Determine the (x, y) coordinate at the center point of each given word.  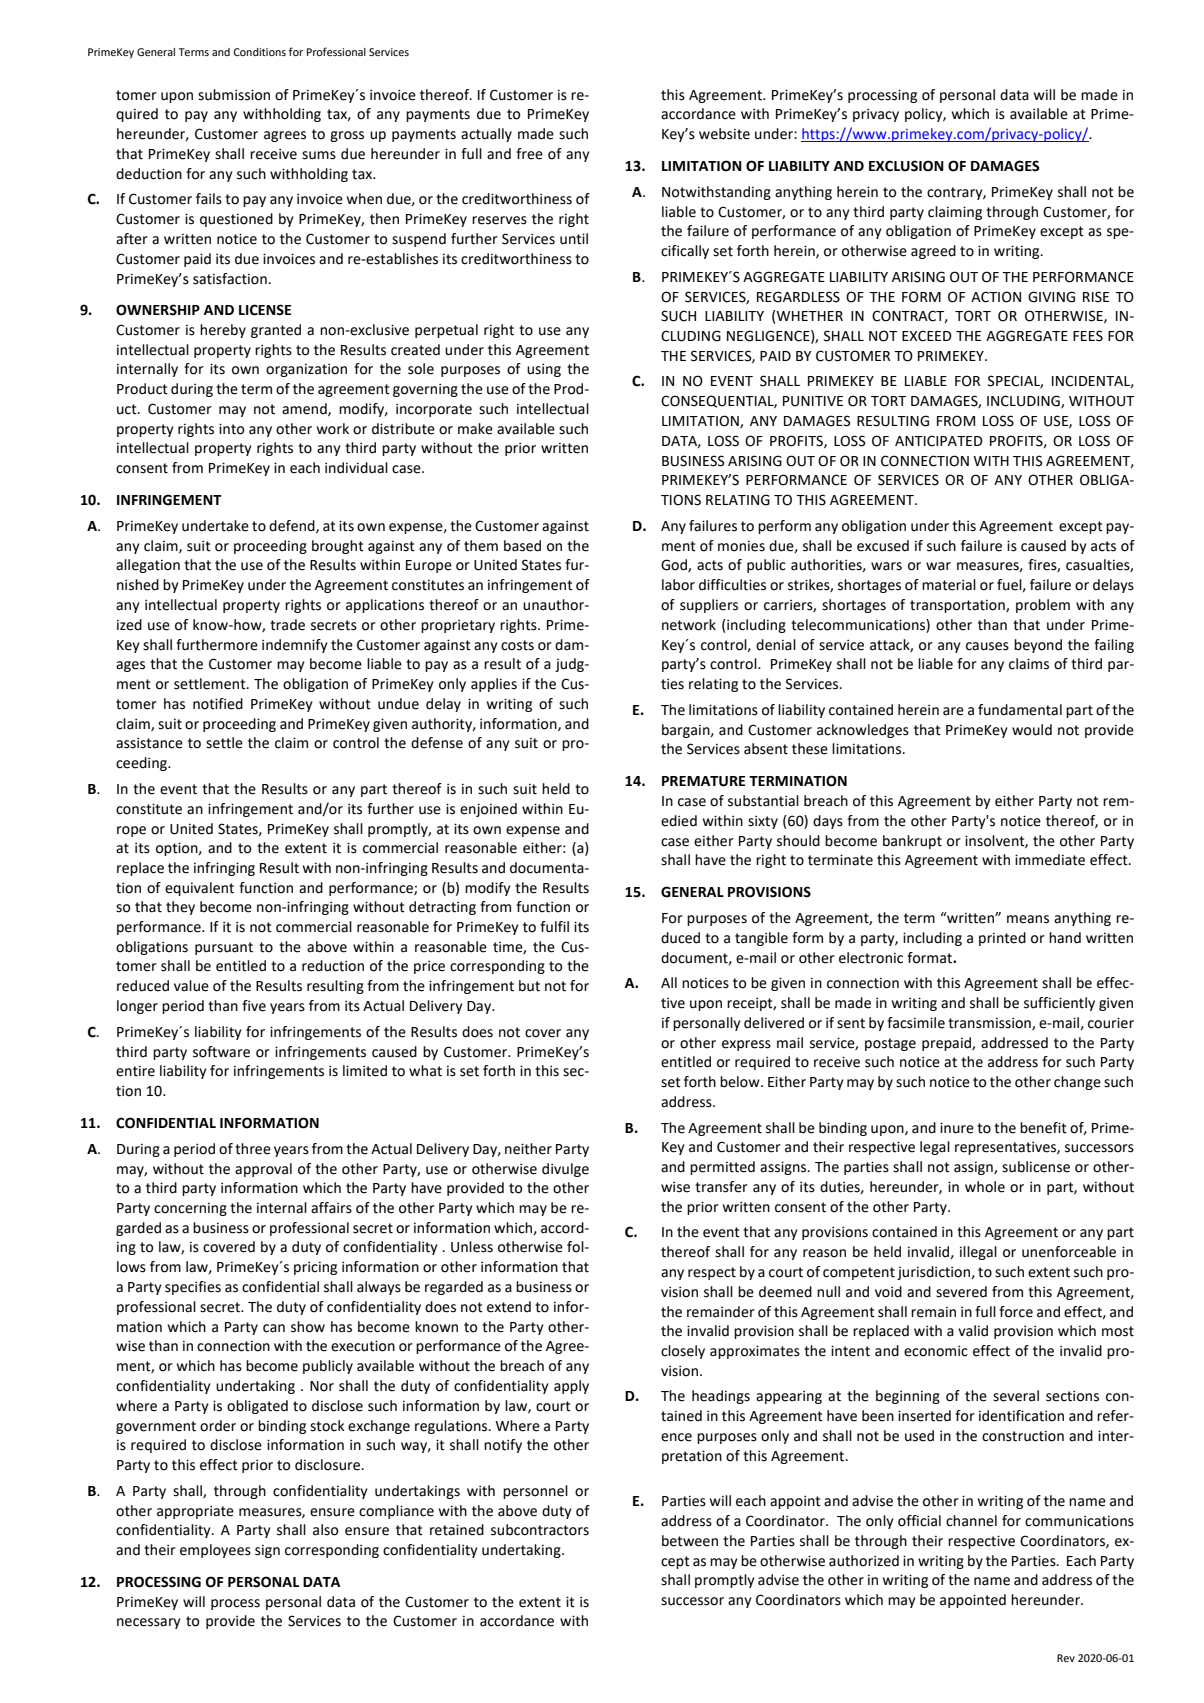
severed (961, 1292)
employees (215, 1551)
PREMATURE (704, 781)
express (746, 1045)
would (1032, 730)
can (274, 1328)
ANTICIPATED (939, 441)
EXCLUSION (906, 166)
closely (683, 1352)
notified (218, 704)
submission (234, 95)
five (254, 1006)
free (529, 154)
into (231, 429)
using (544, 370)
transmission (990, 1024)
